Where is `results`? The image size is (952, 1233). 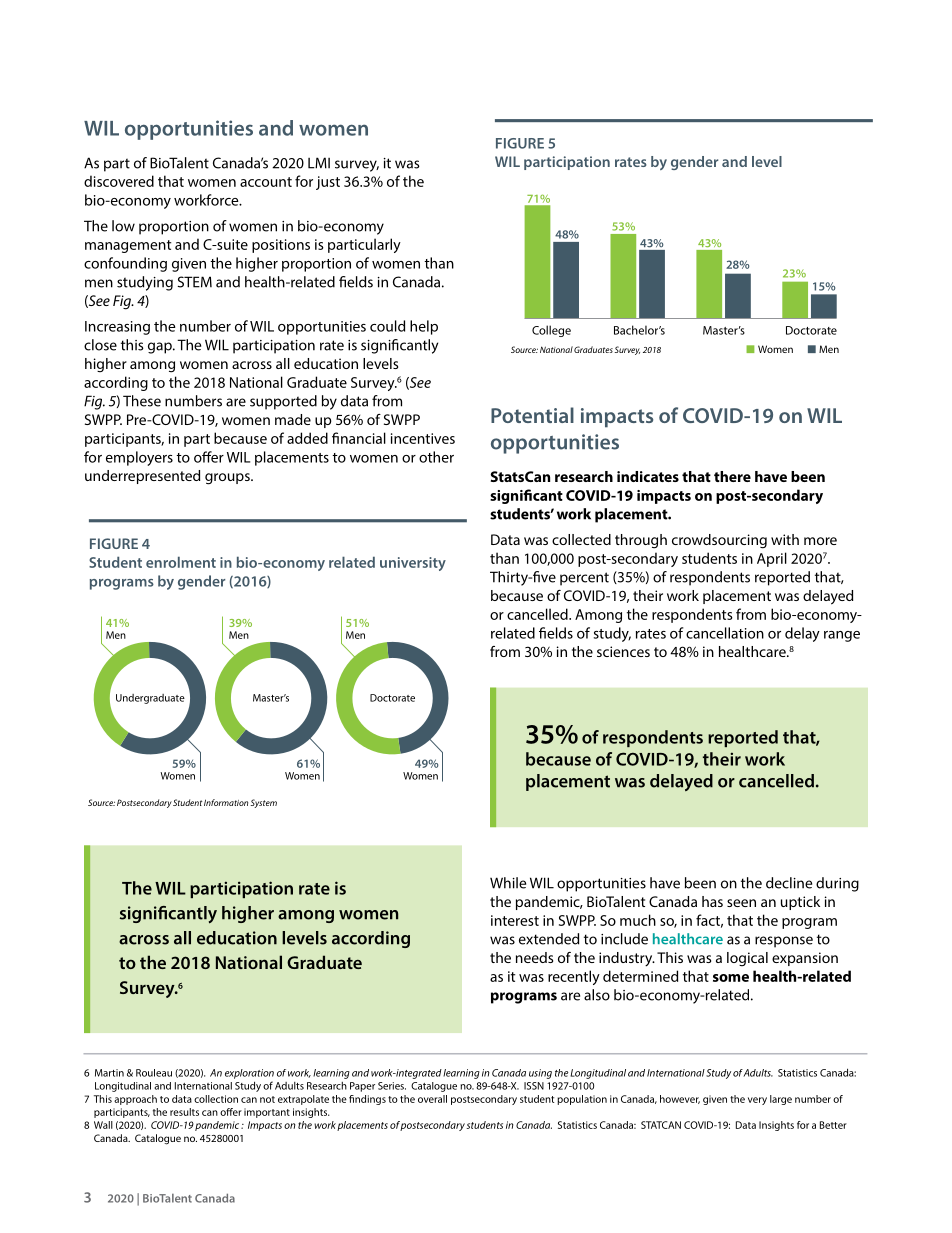
results is located at coordinates (184, 1112).
